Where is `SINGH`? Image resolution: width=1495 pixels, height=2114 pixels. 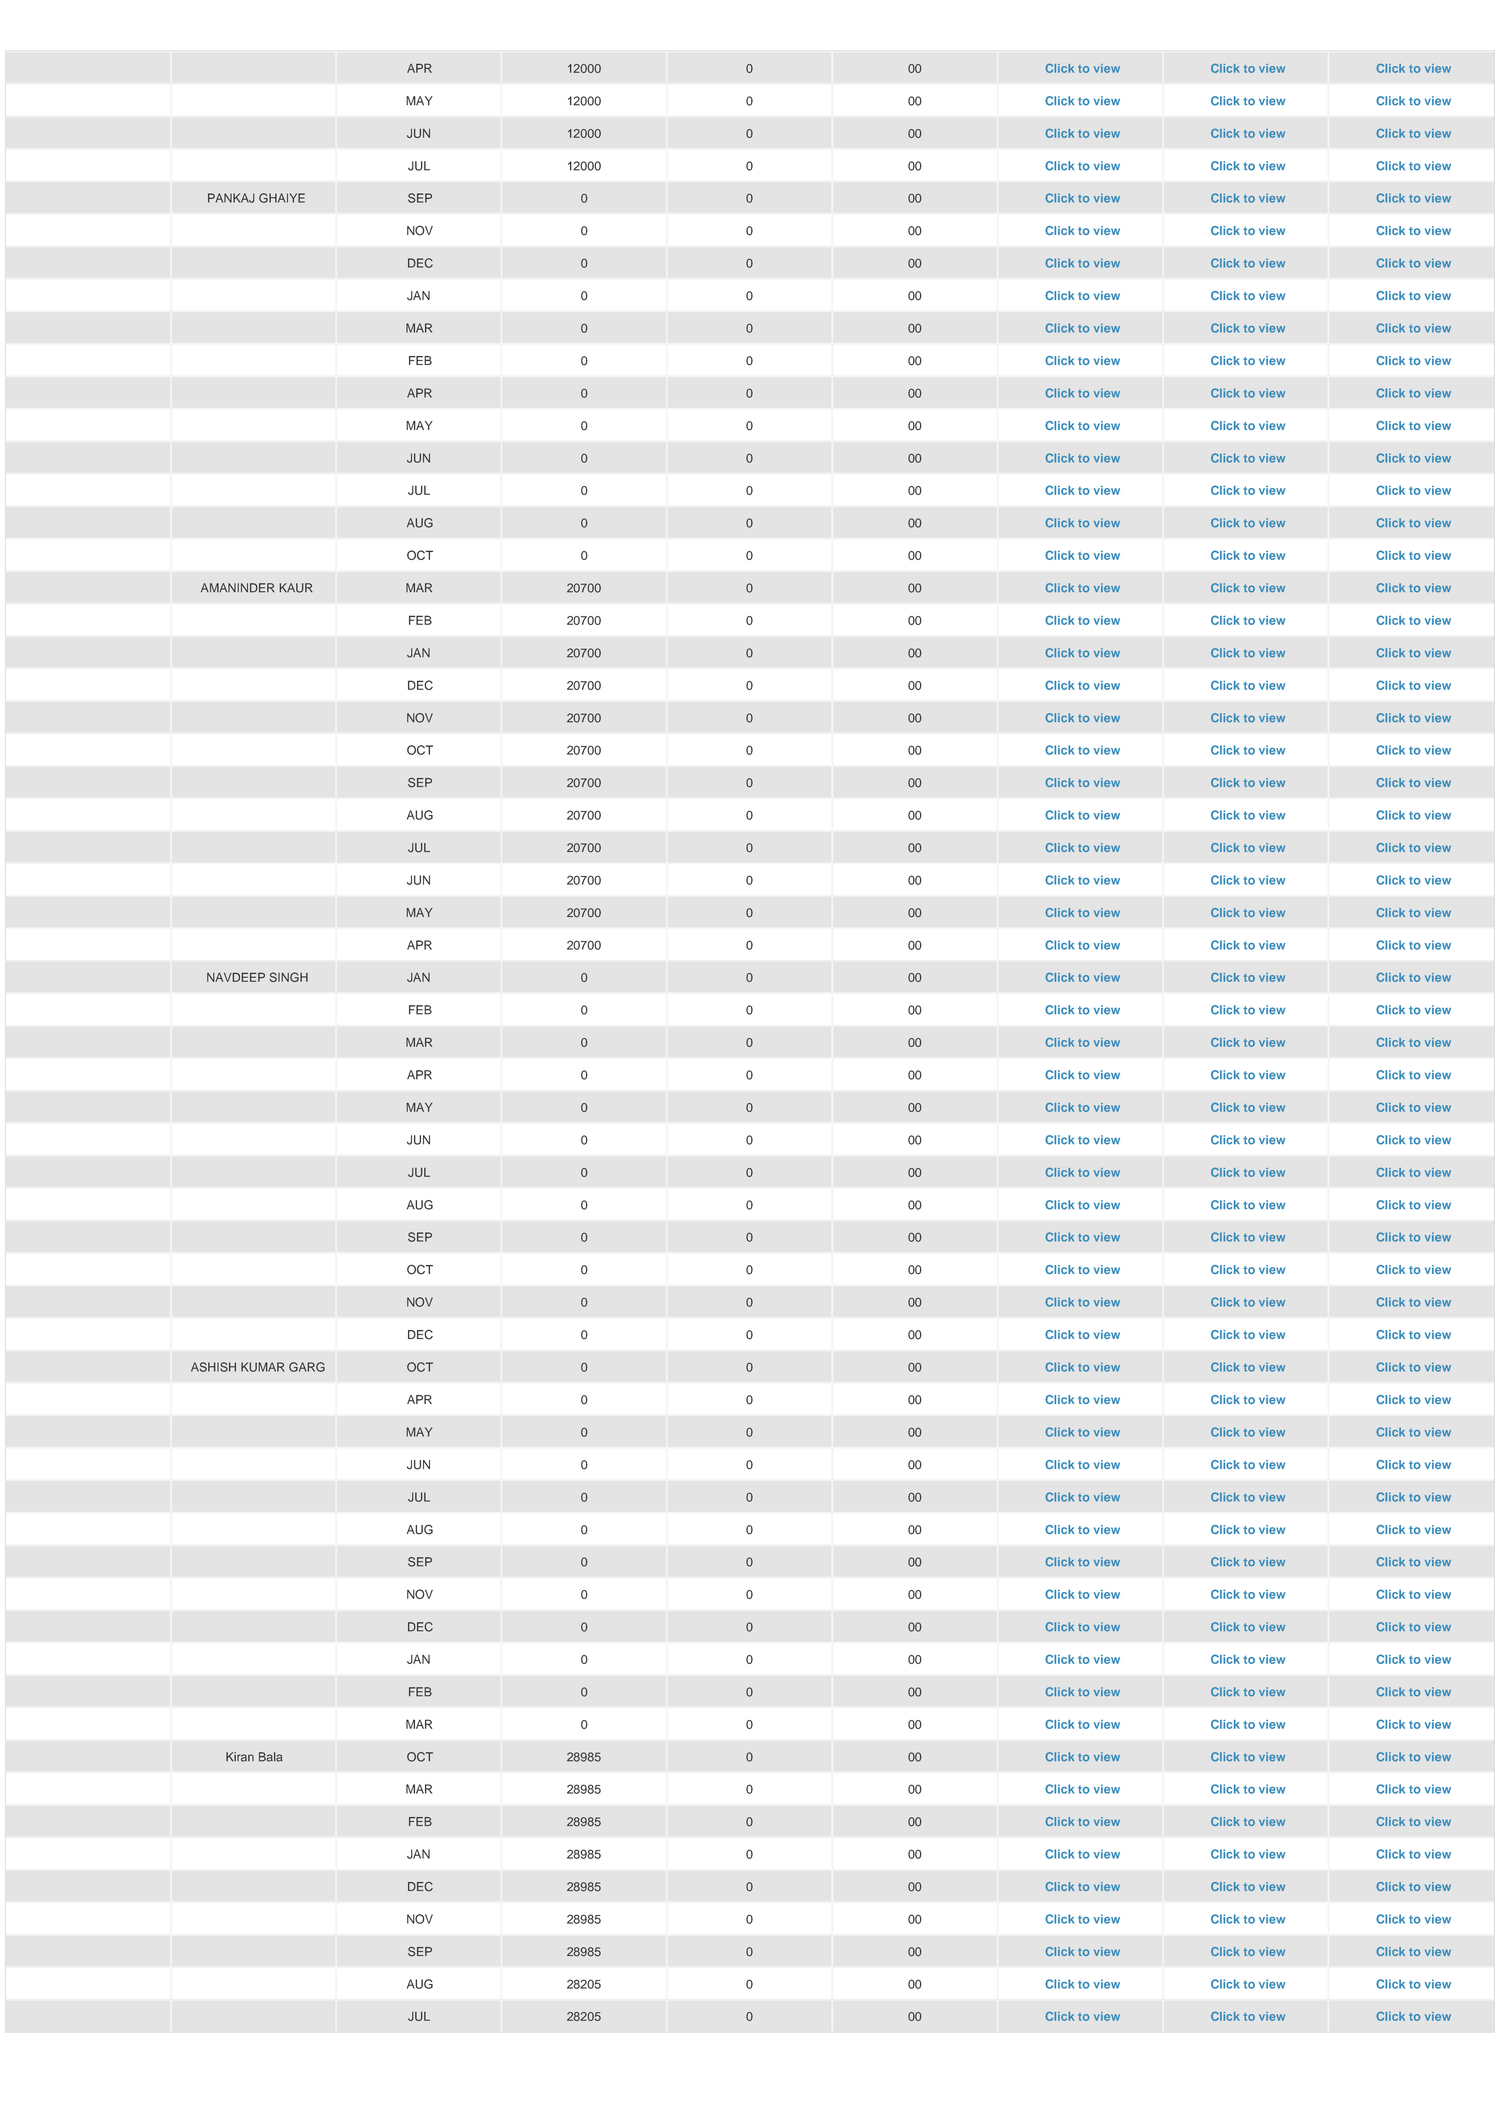
SINGH is located at coordinates (288, 977).
